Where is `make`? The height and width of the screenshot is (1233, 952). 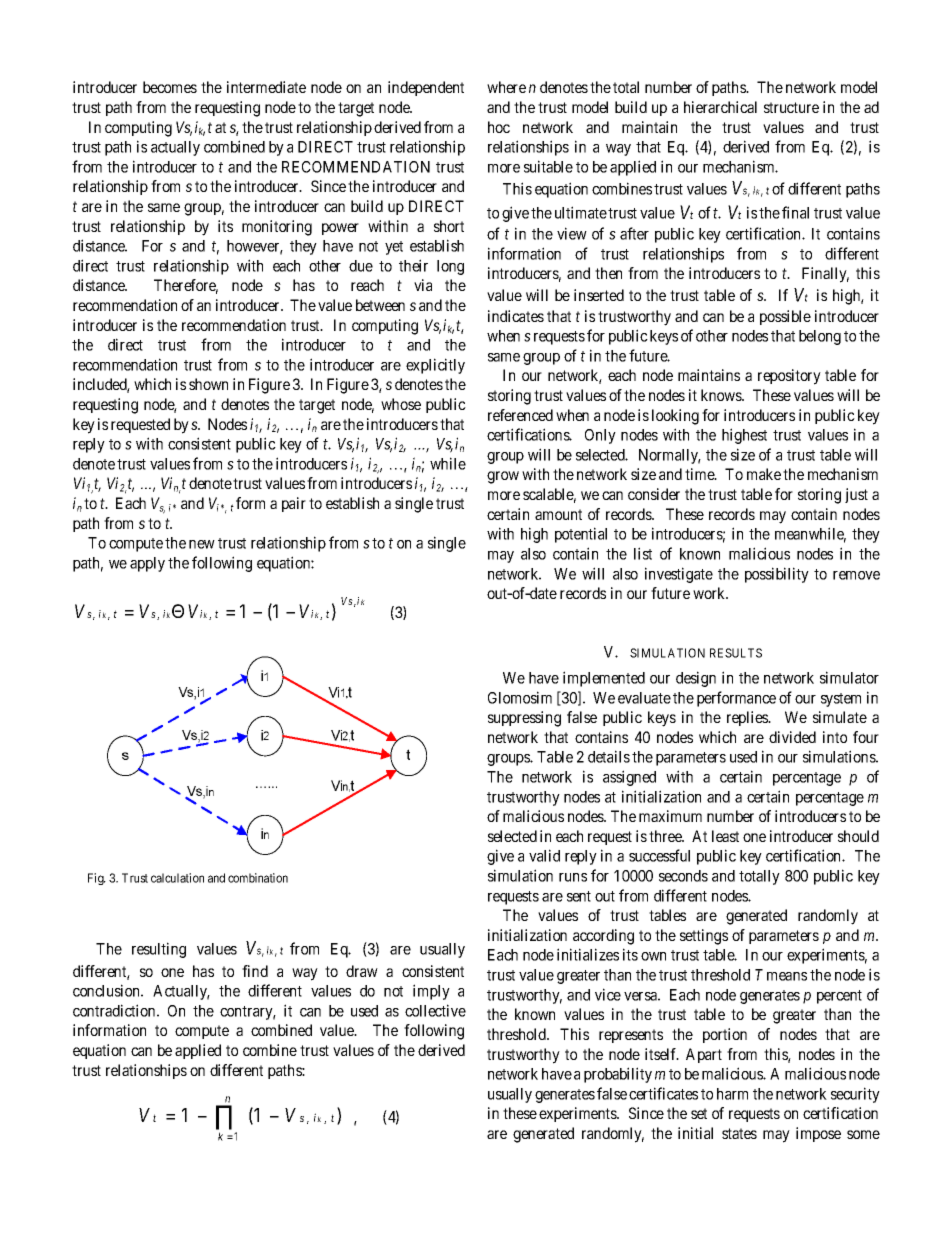 make is located at coordinates (764, 474).
